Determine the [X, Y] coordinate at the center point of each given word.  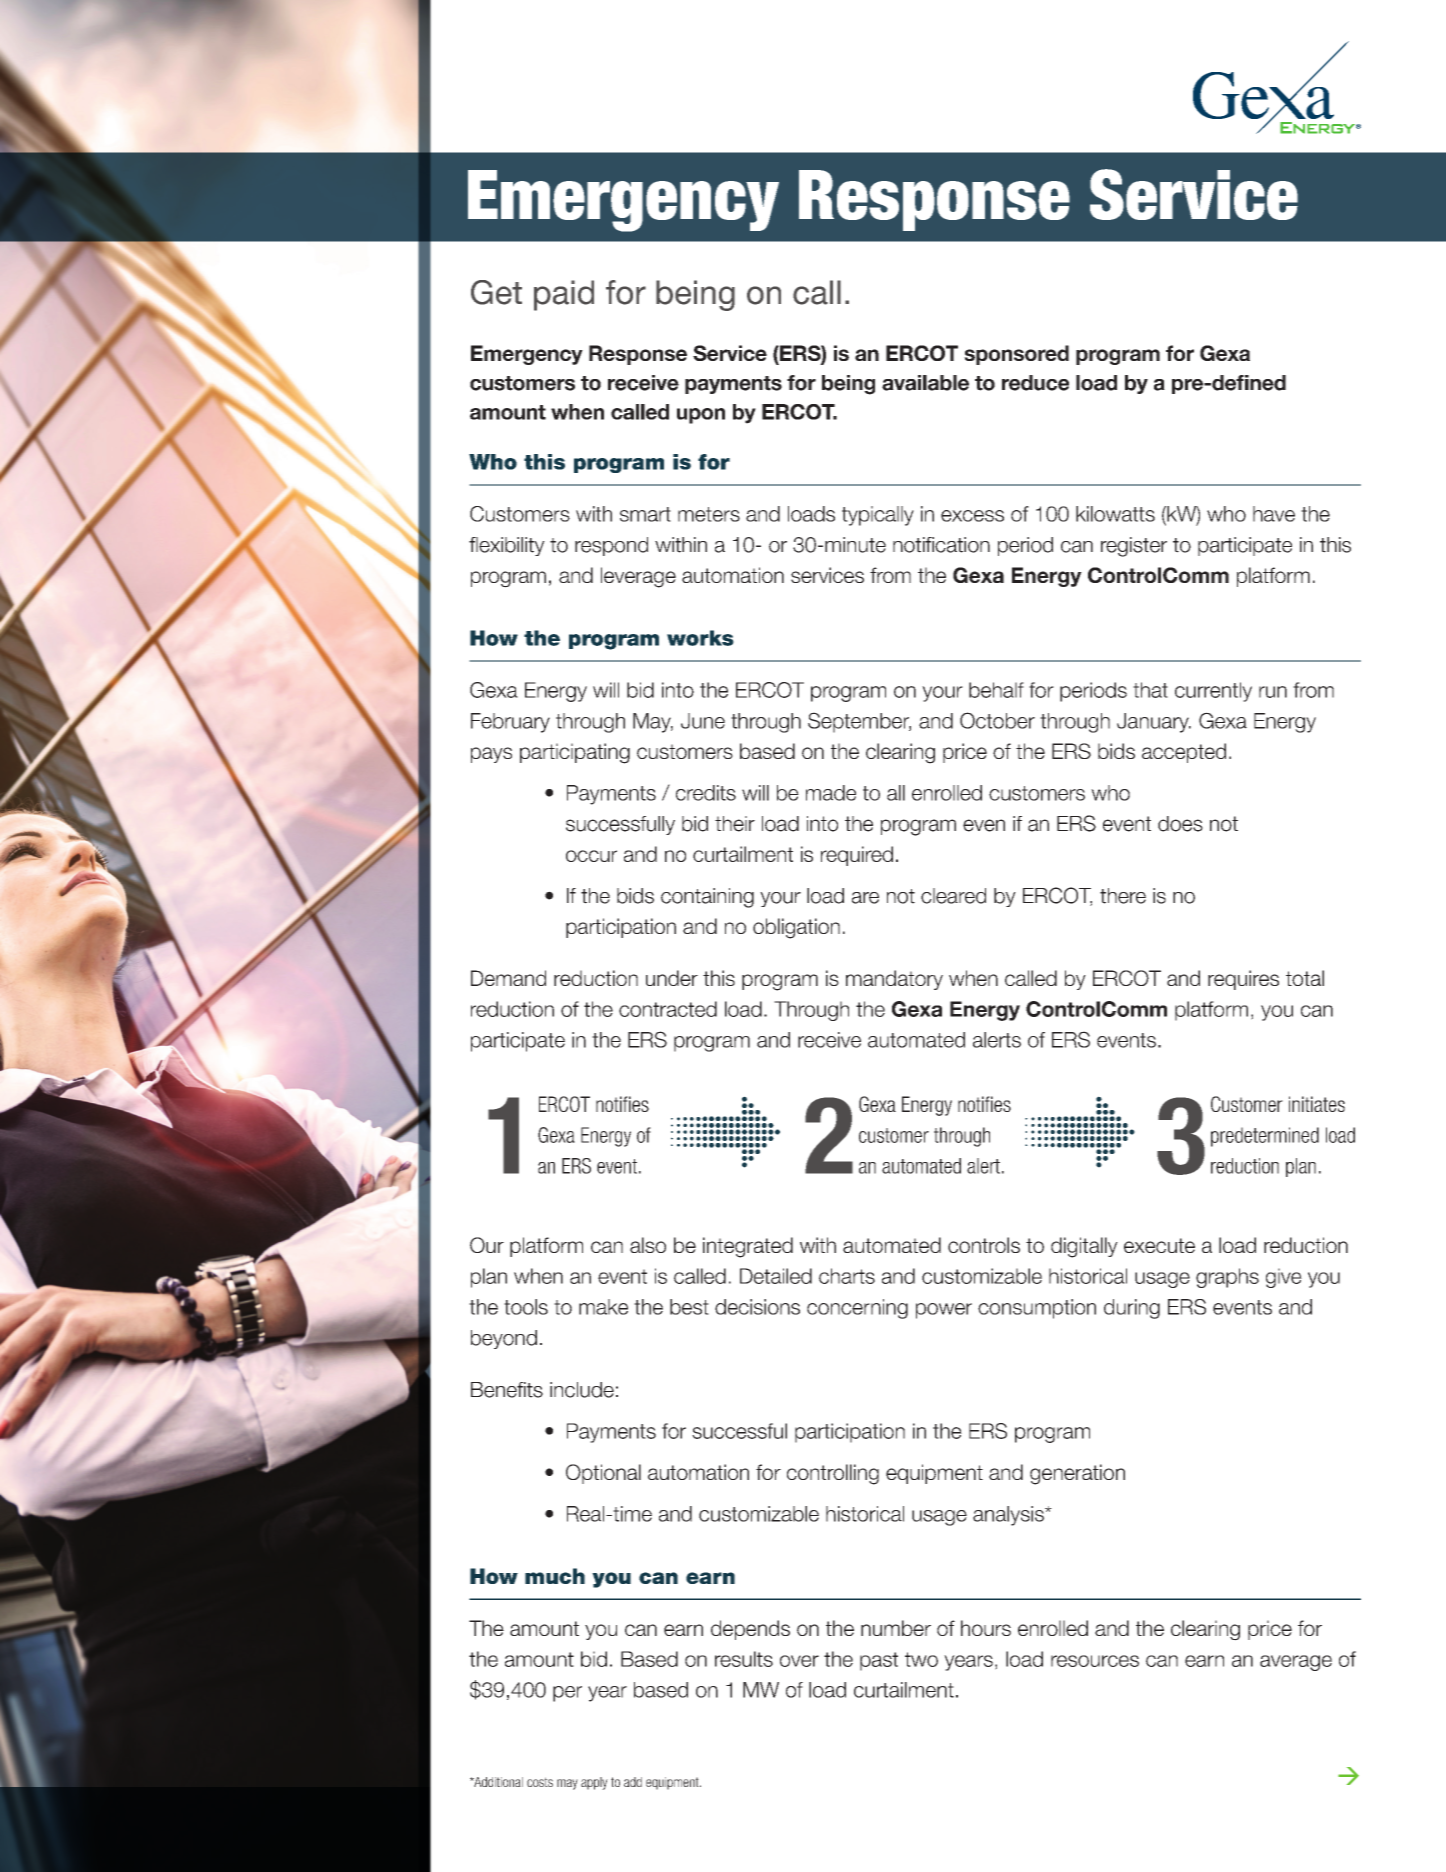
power [944, 1311]
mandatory [894, 980]
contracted [668, 1009]
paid [564, 295]
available [925, 383]
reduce [1035, 383]
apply [594, 1783]
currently [1213, 692]
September [859, 722]
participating [575, 753]
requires [1243, 980]
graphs [1227, 1278]
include [582, 1390]
